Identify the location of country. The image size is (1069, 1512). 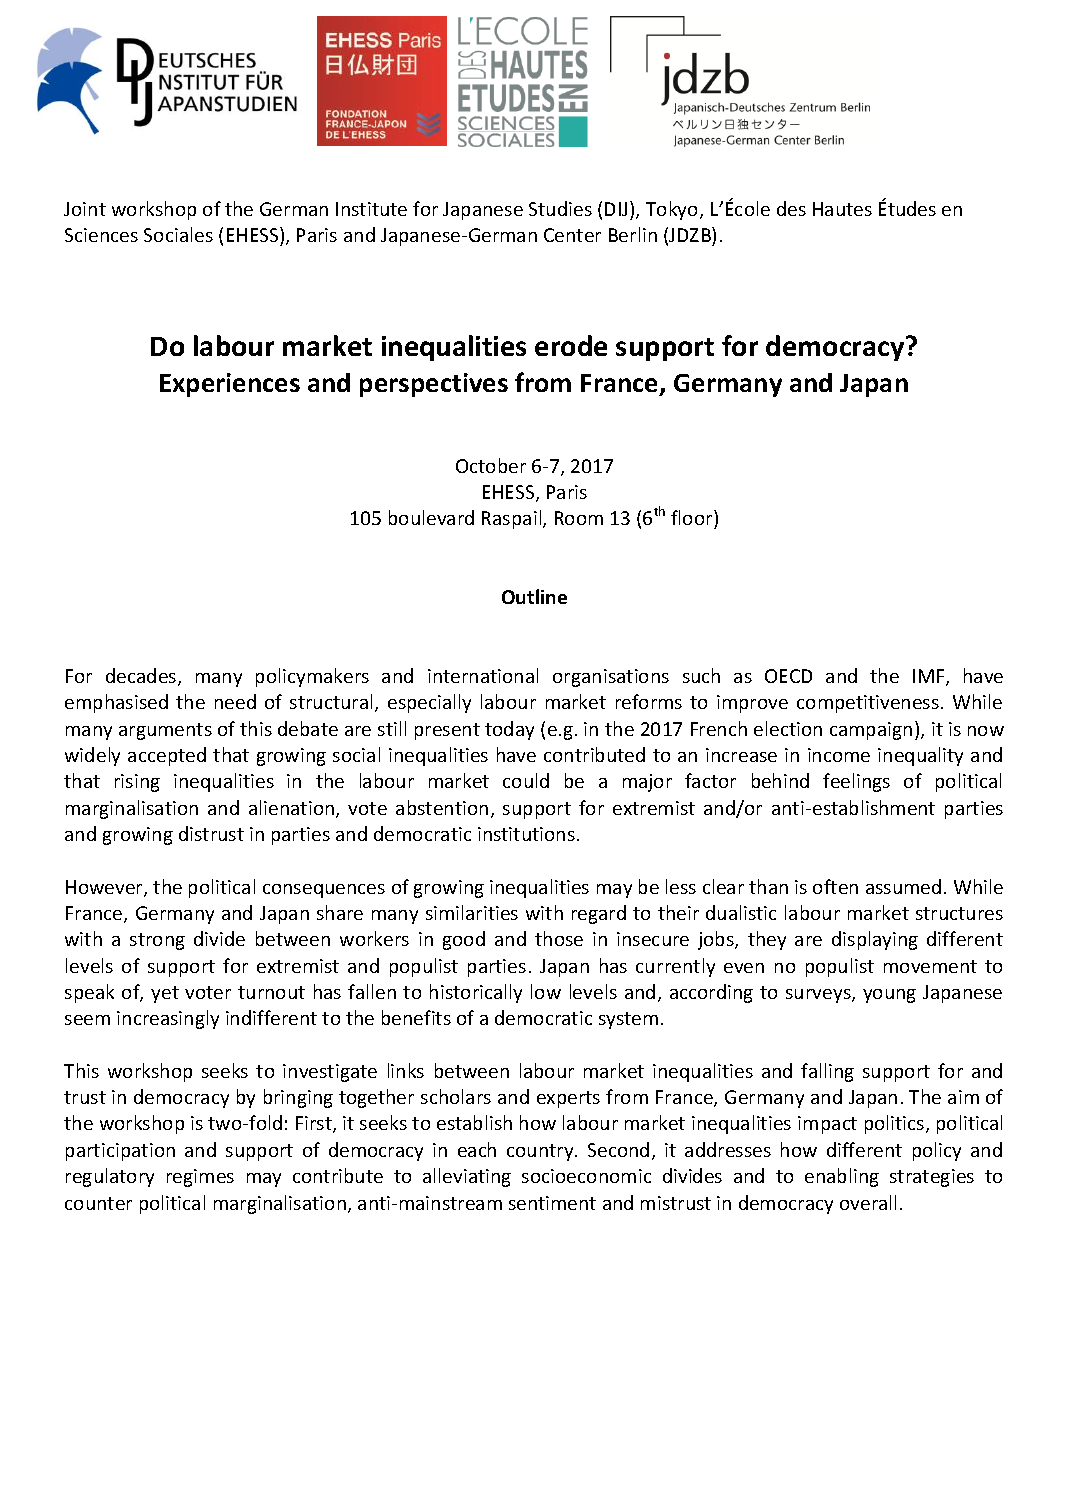
(541, 1152).
